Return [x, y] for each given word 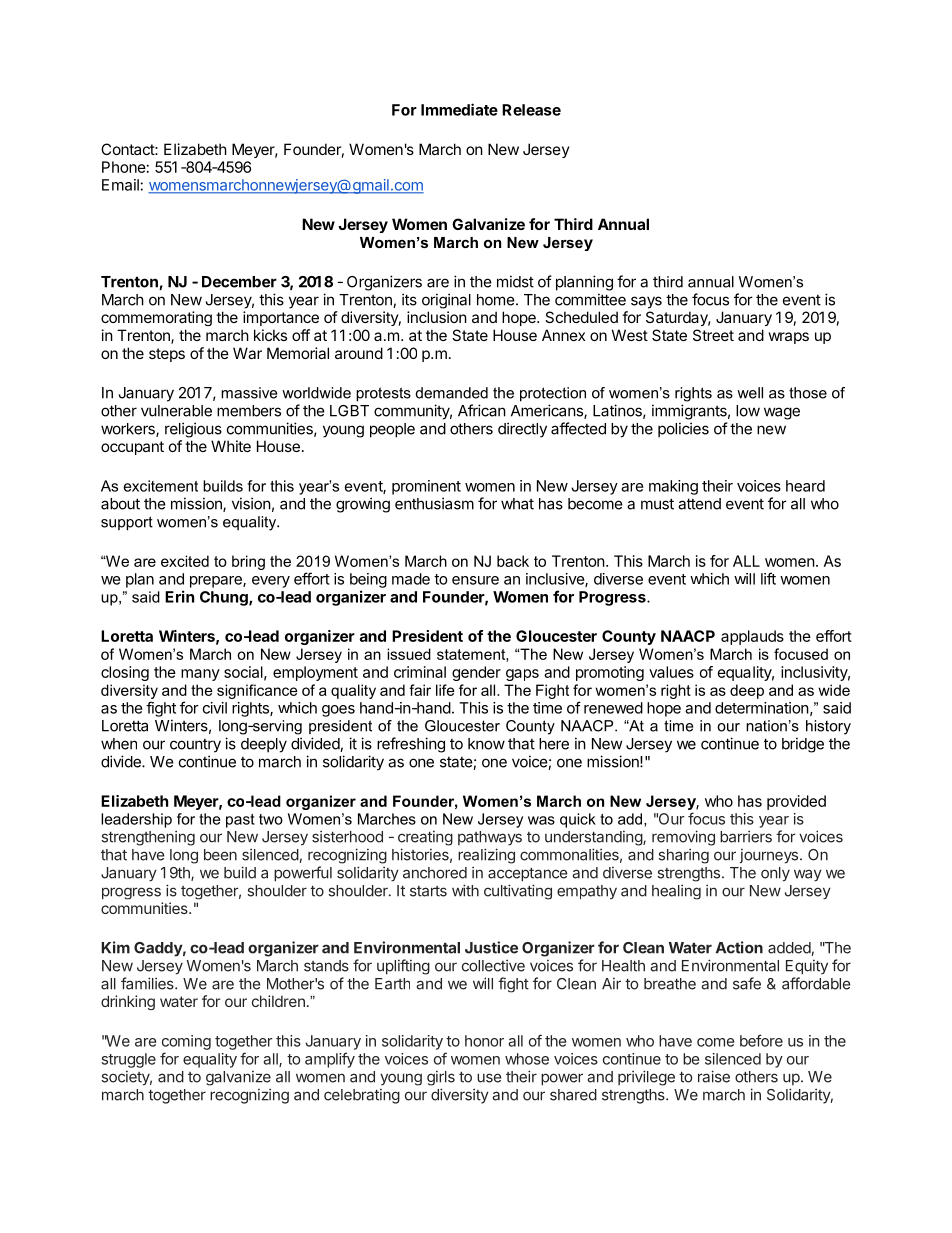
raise [714, 1076]
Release [531, 110]
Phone [124, 167]
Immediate [459, 109]
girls [441, 1078]
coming [186, 1042]
